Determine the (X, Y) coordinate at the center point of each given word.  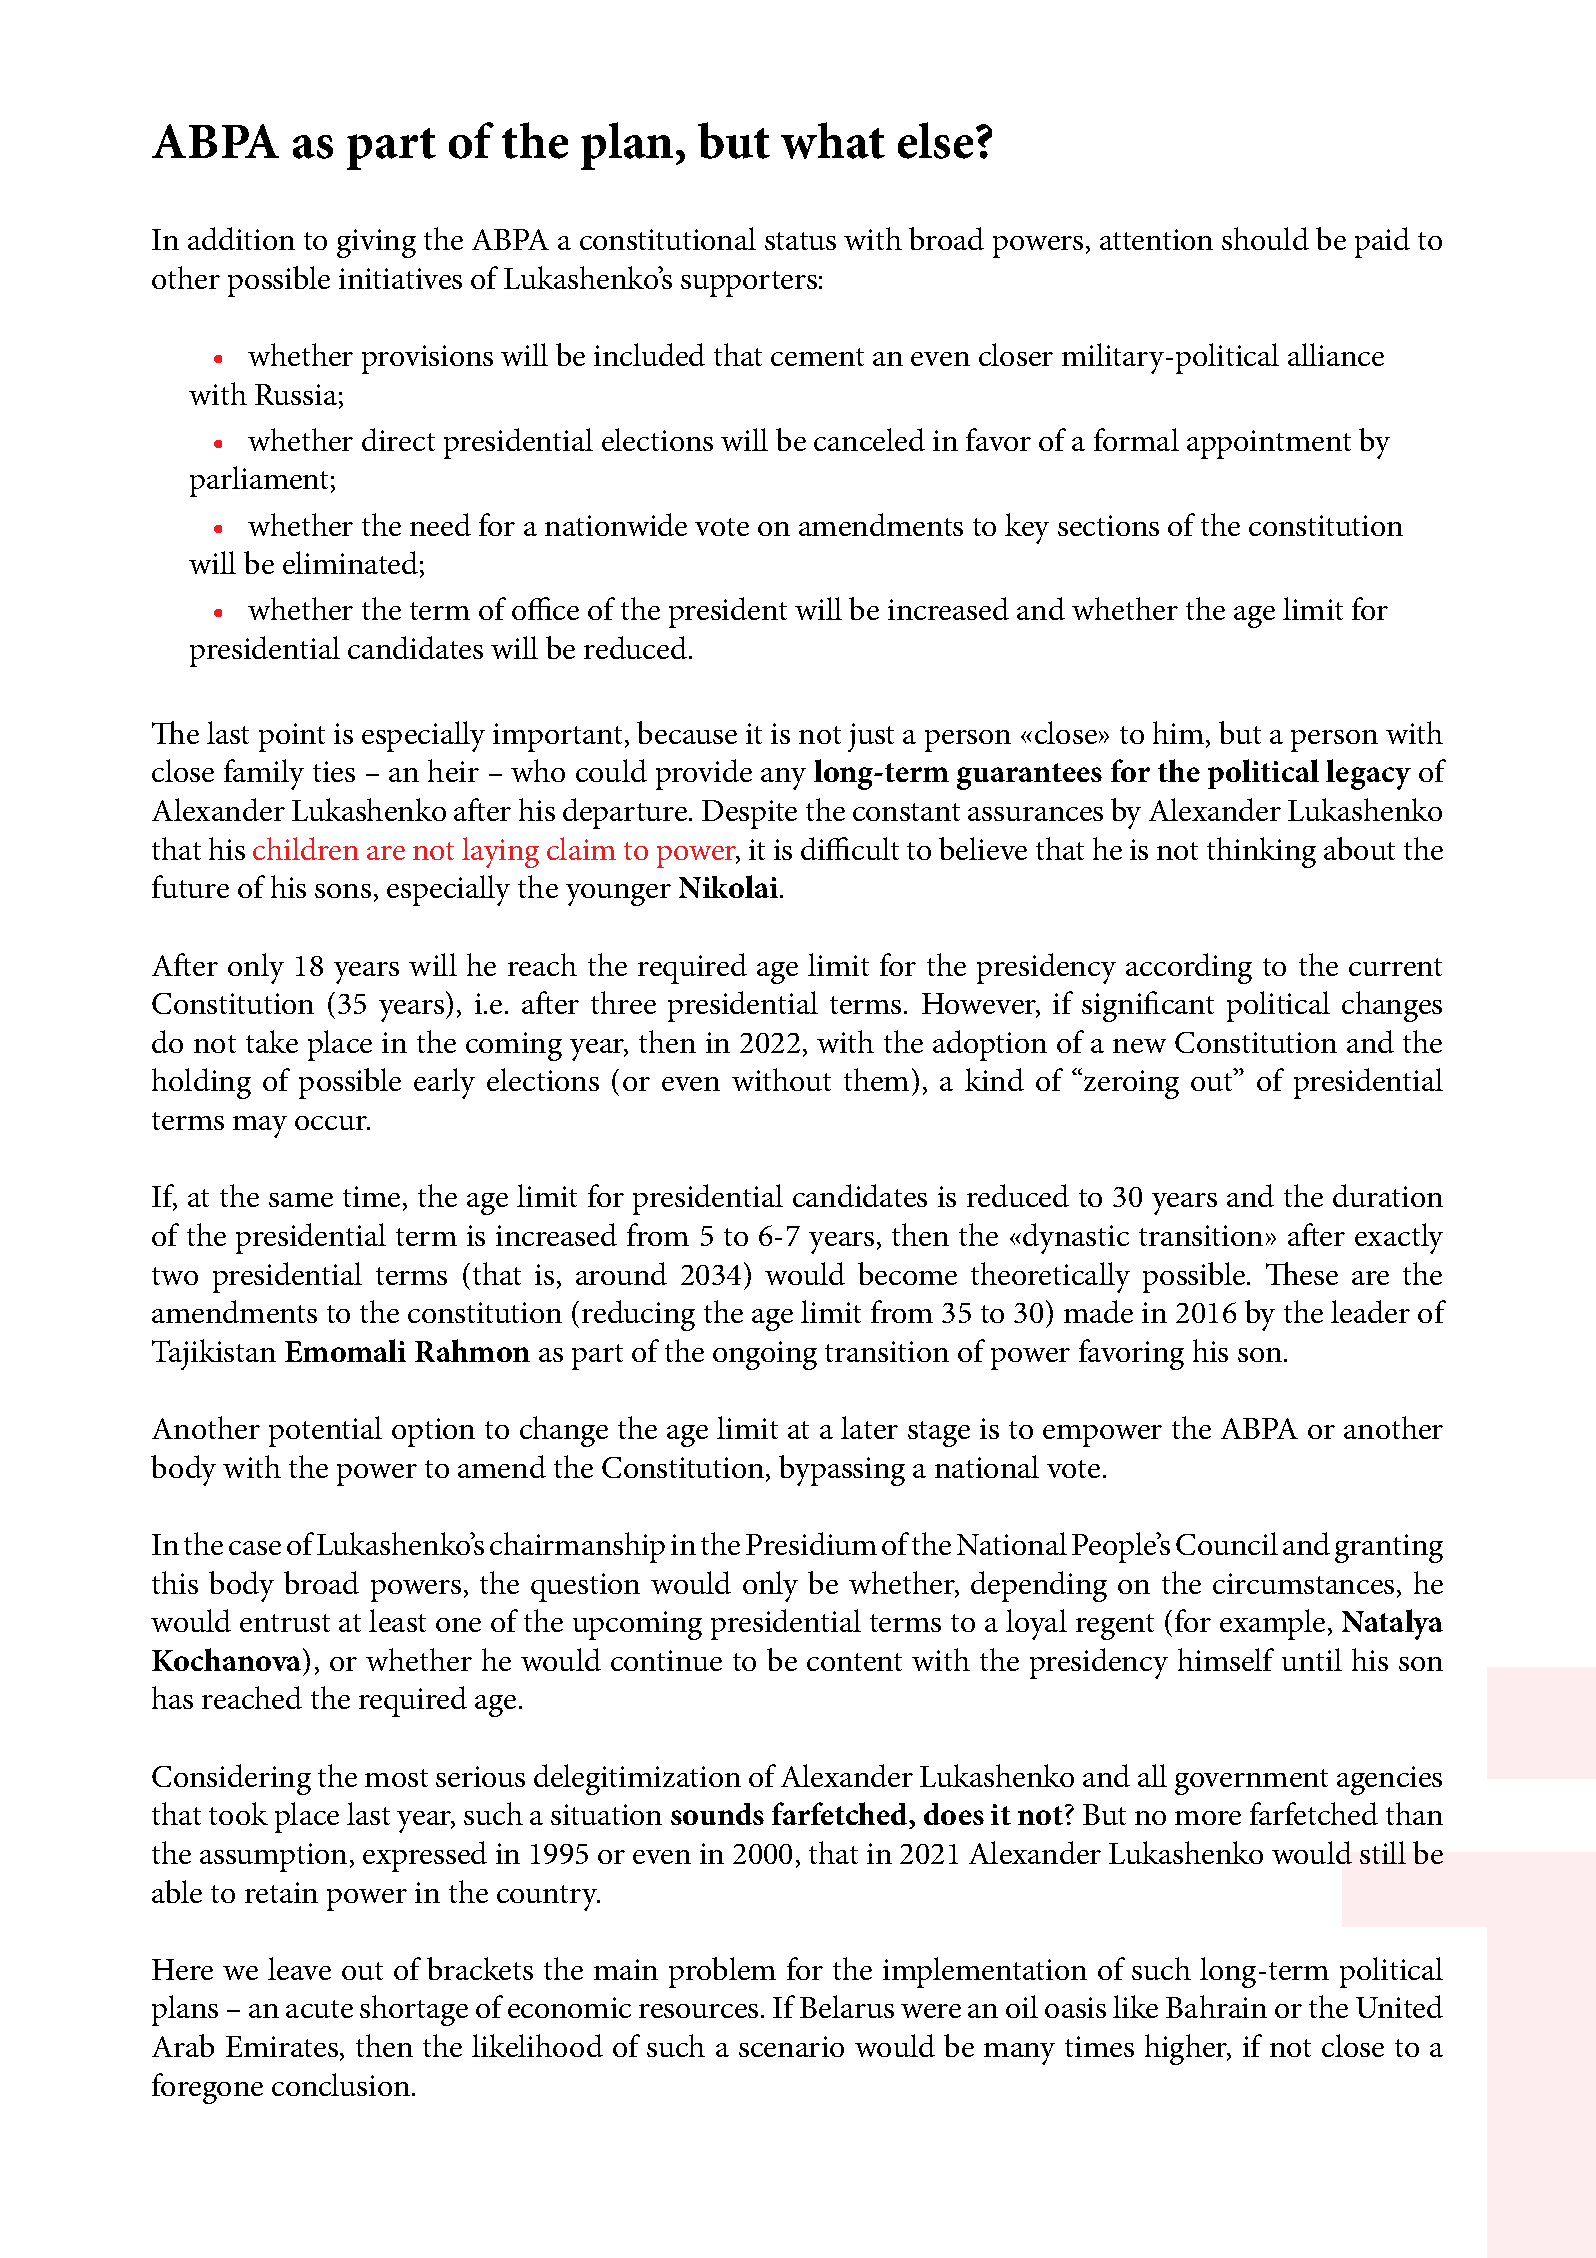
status (800, 241)
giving (376, 243)
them (876, 1079)
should (1265, 238)
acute (319, 2009)
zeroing (1131, 1084)
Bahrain (1216, 2006)
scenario (791, 2046)
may (260, 1127)
